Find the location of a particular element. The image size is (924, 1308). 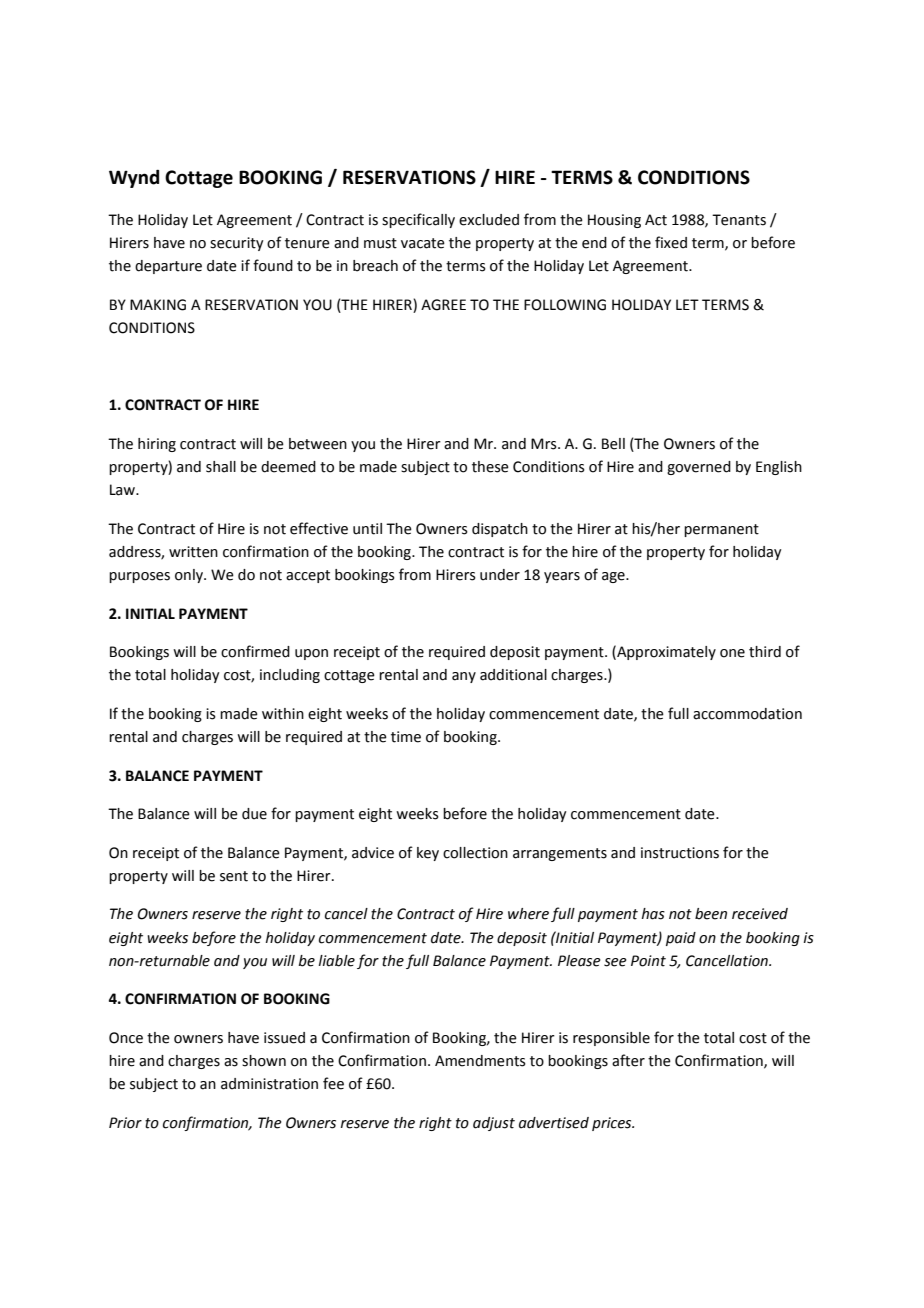

governed is located at coordinates (699, 468).
